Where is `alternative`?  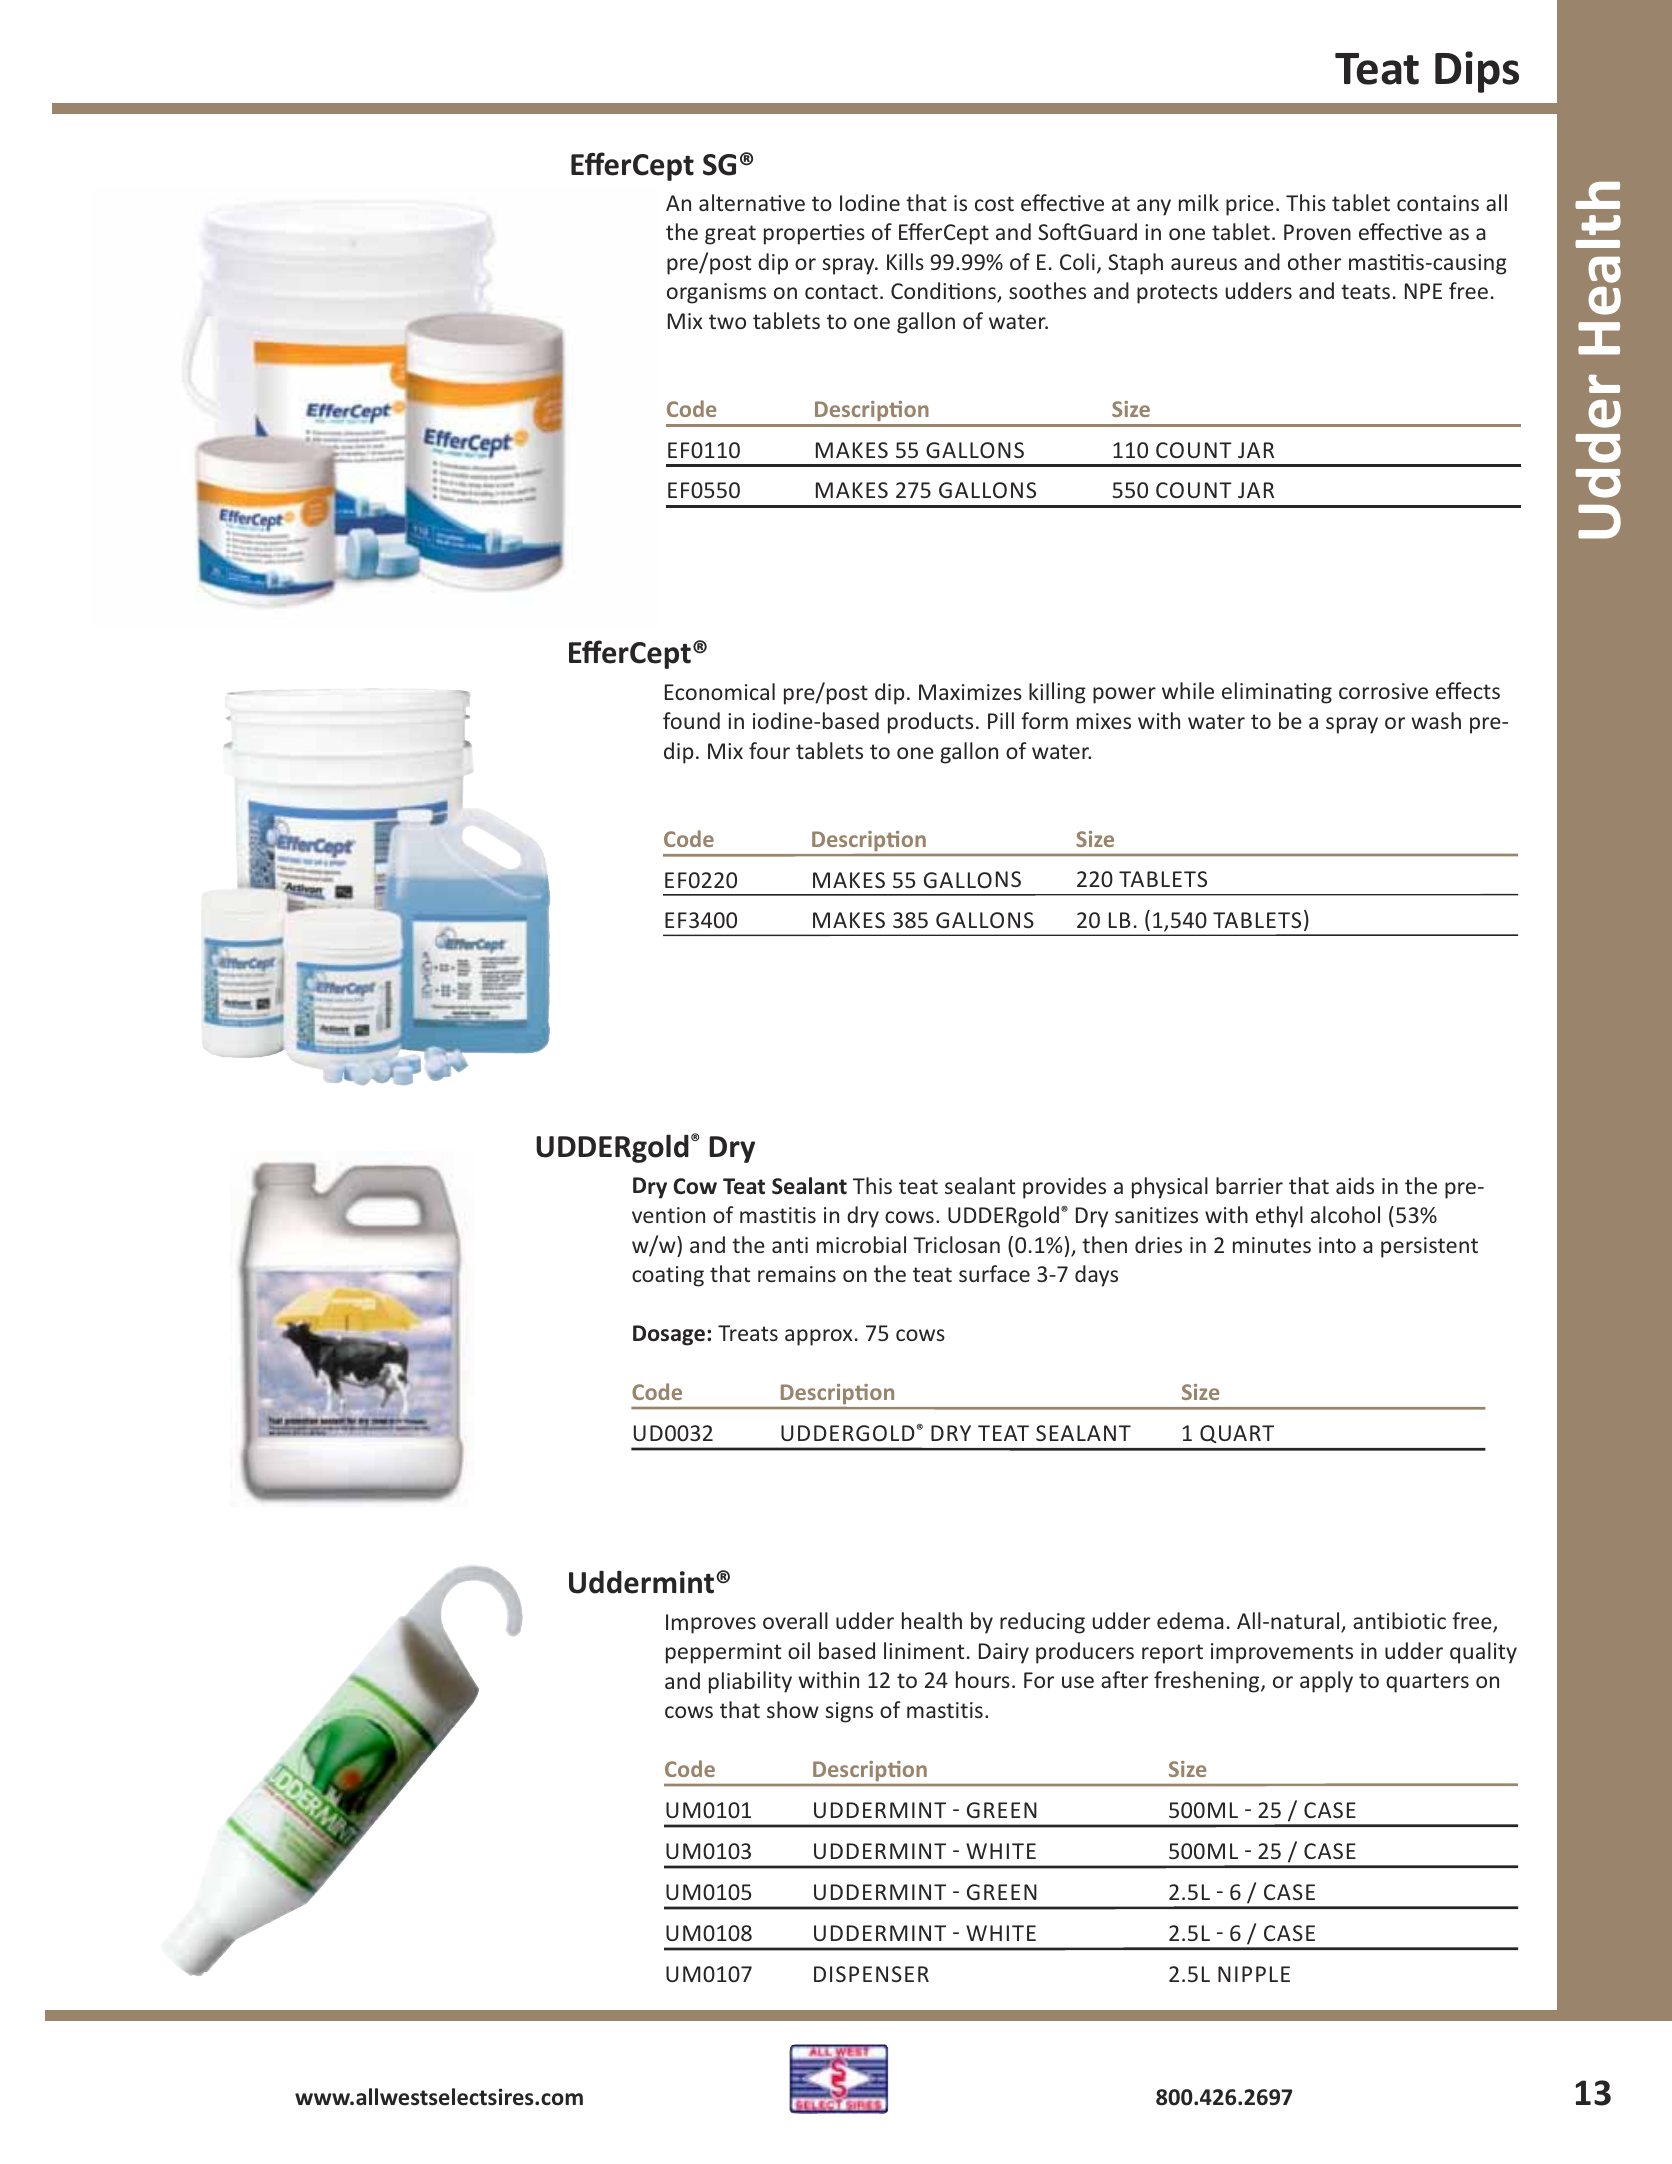
alternative is located at coordinates (752, 202).
